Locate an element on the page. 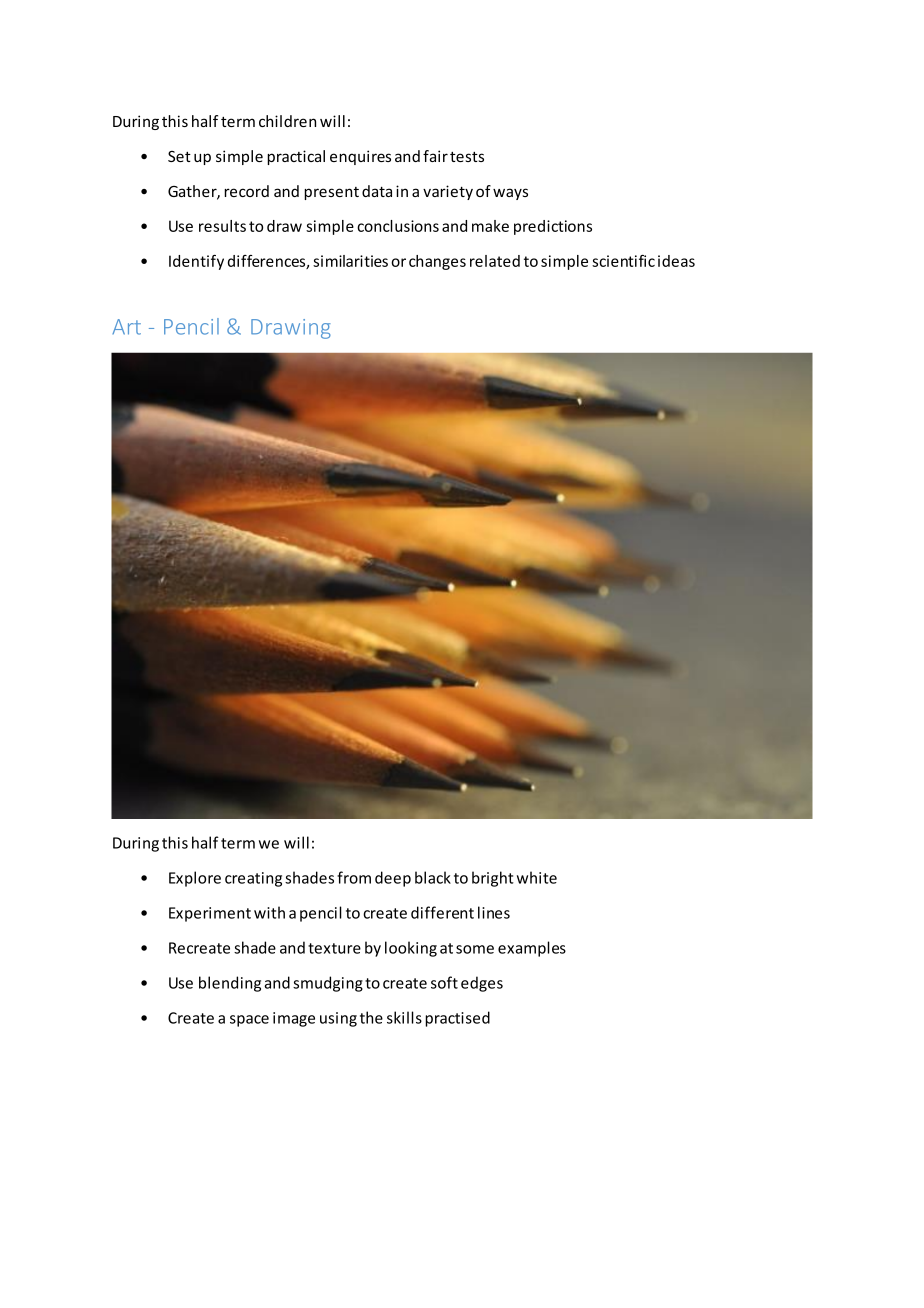 Image resolution: width=924 pixels, height=1308 pixels. Set is located at coordinates (179, 156).
